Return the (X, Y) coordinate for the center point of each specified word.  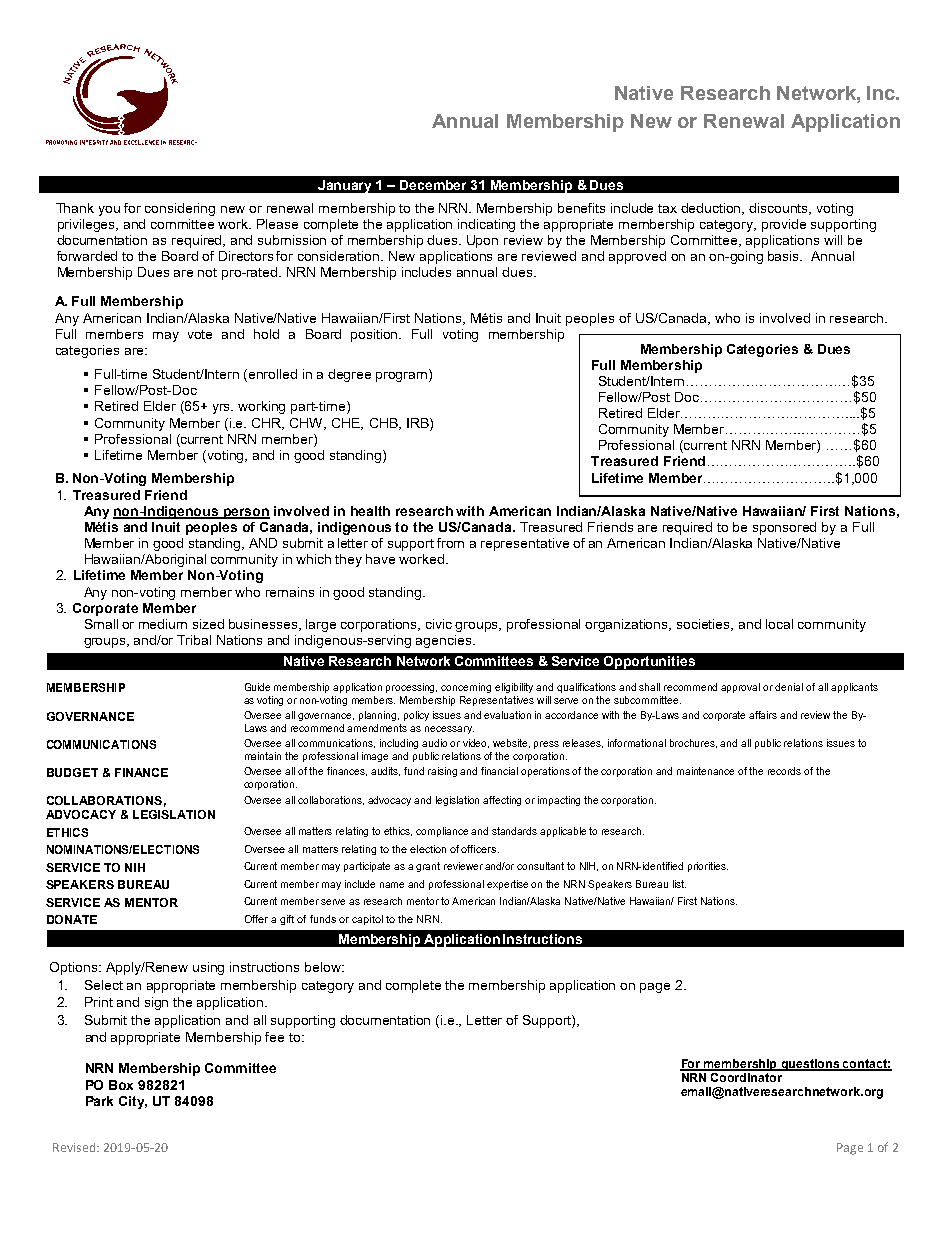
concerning (466, 688)
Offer (256, 919)
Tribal (194, 640)
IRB (419, 423)
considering (180, 209)
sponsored (784, 528)
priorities (708, 867)
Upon (482, 241)
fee (274, 1037)
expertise (507, 885)
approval (740, 688)
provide (784, 225)
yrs (223, 409)
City (133, 1102)
